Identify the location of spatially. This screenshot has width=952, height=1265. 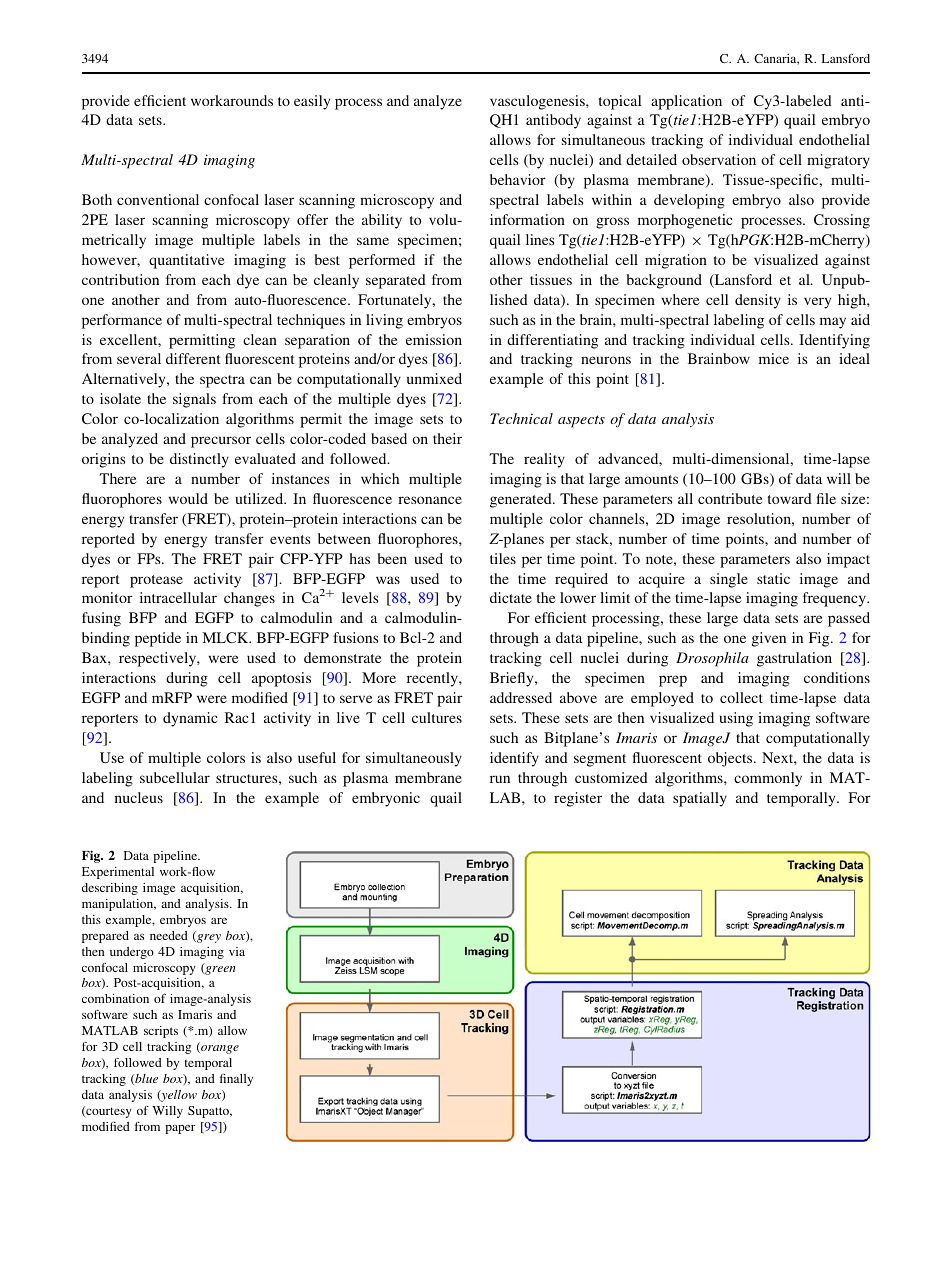
(700, 799).
